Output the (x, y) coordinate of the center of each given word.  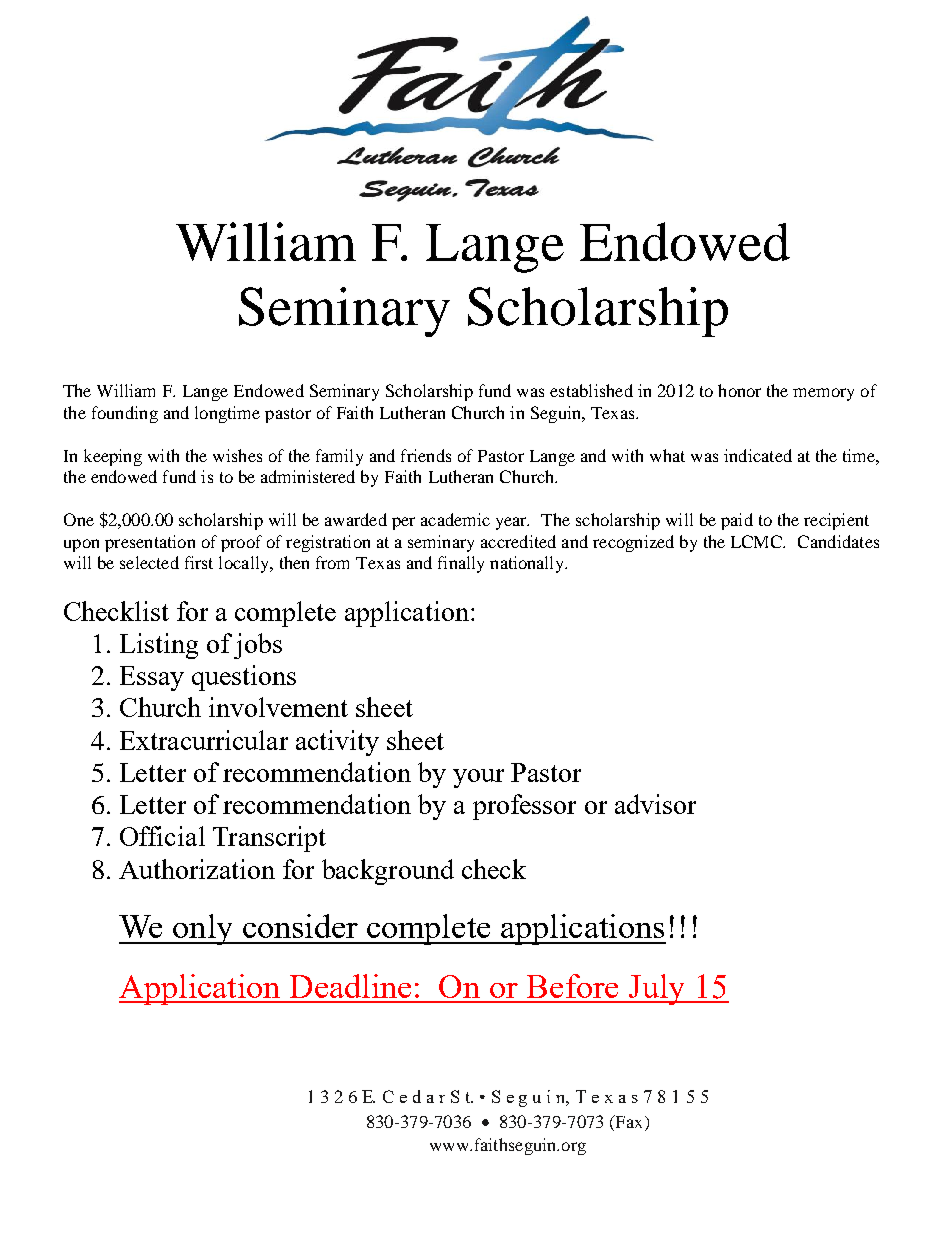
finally (461, 564)
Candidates (838, 541)
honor (739, 390)
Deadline (350, 986)
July (656, 989)
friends (426, 455)
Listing (159, 646)
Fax (627, 1121)
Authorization (197, 869)
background (388, 872)
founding (125, 414)
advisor (655, 804)
